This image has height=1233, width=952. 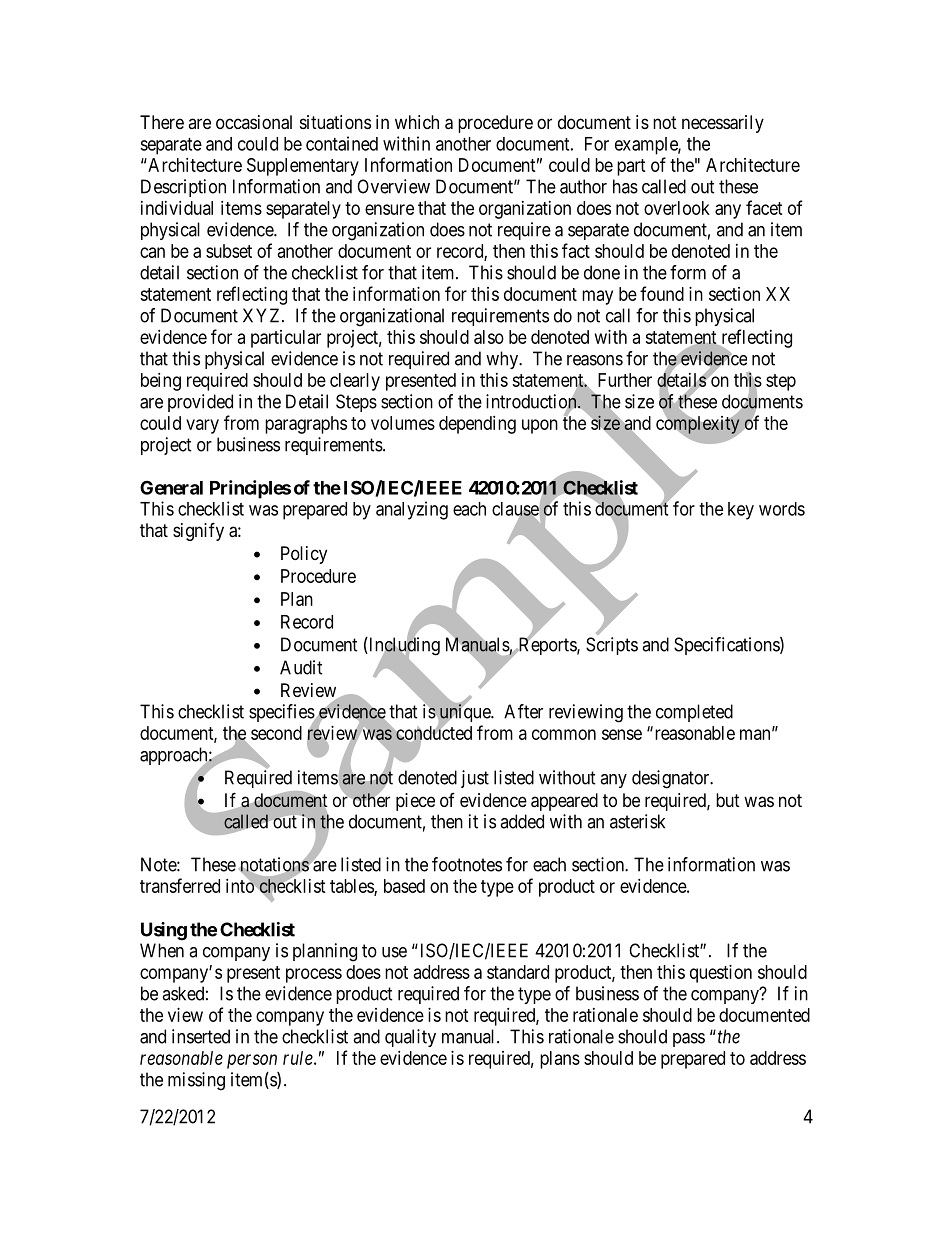 What do you see at coordinates (723, 124) in the image?
I see `necessarily` at bounding box center [723, 124].
